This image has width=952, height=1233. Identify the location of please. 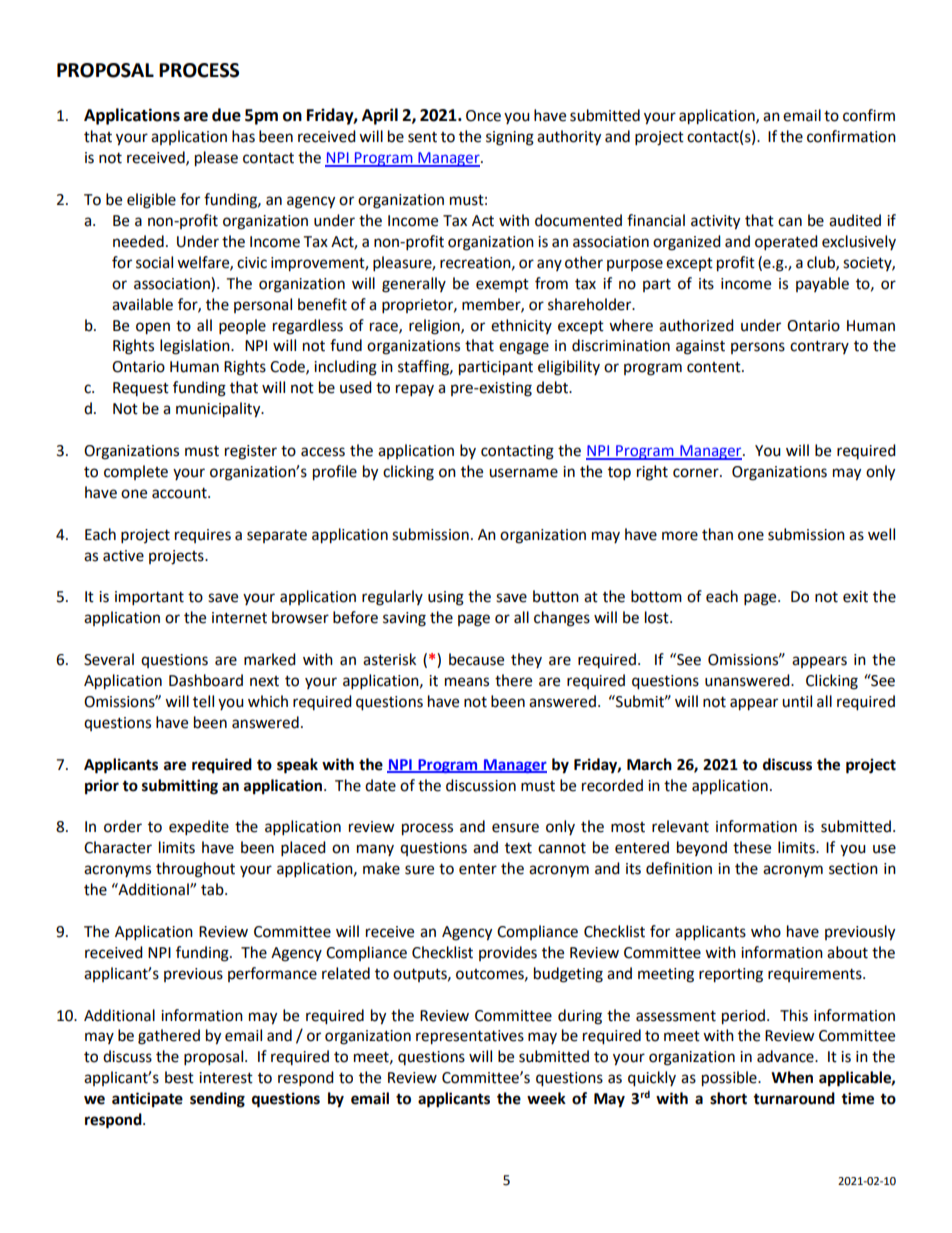
(216, 159).
